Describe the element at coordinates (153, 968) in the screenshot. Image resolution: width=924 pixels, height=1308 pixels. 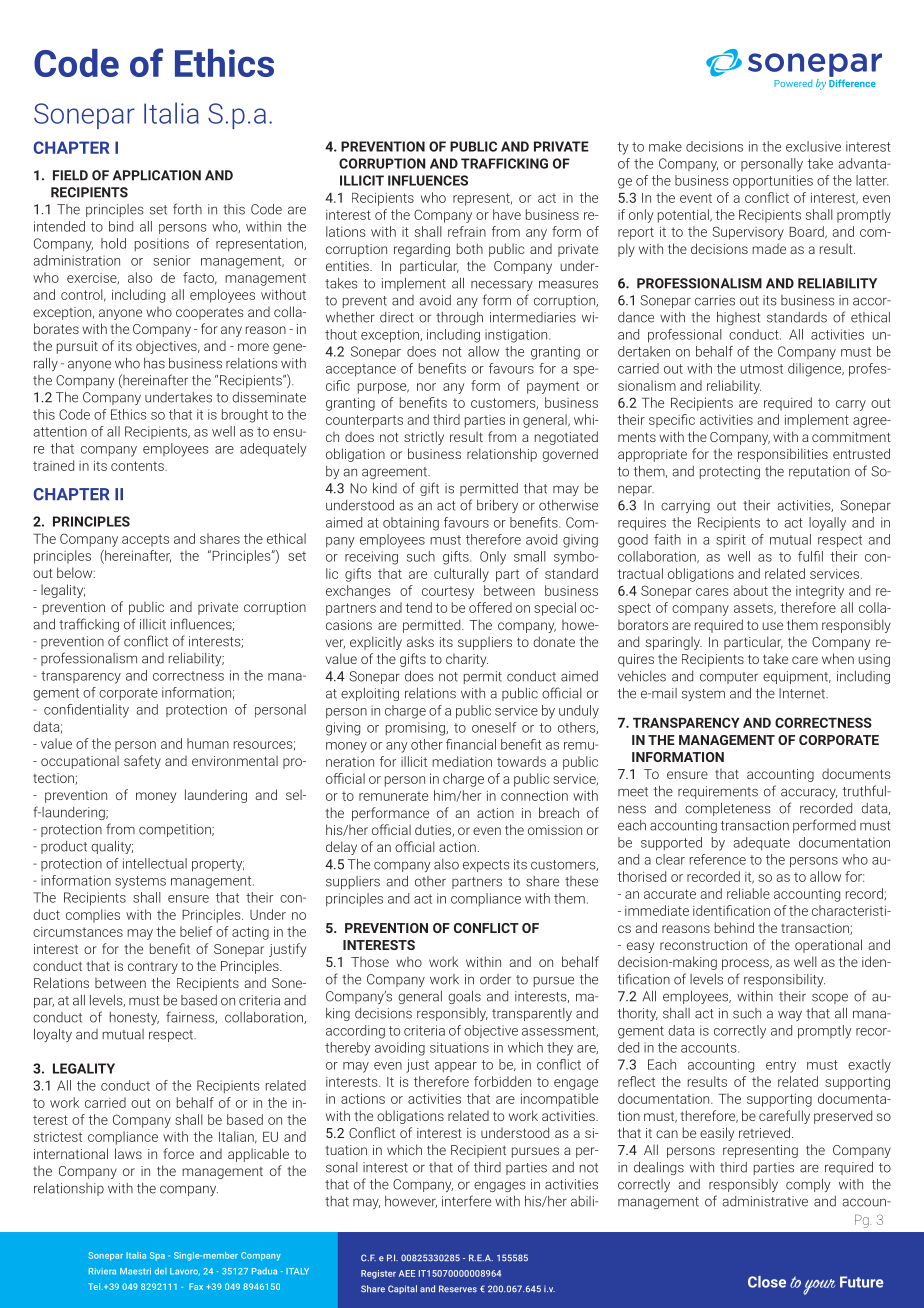
I see `contrary` at that location.
